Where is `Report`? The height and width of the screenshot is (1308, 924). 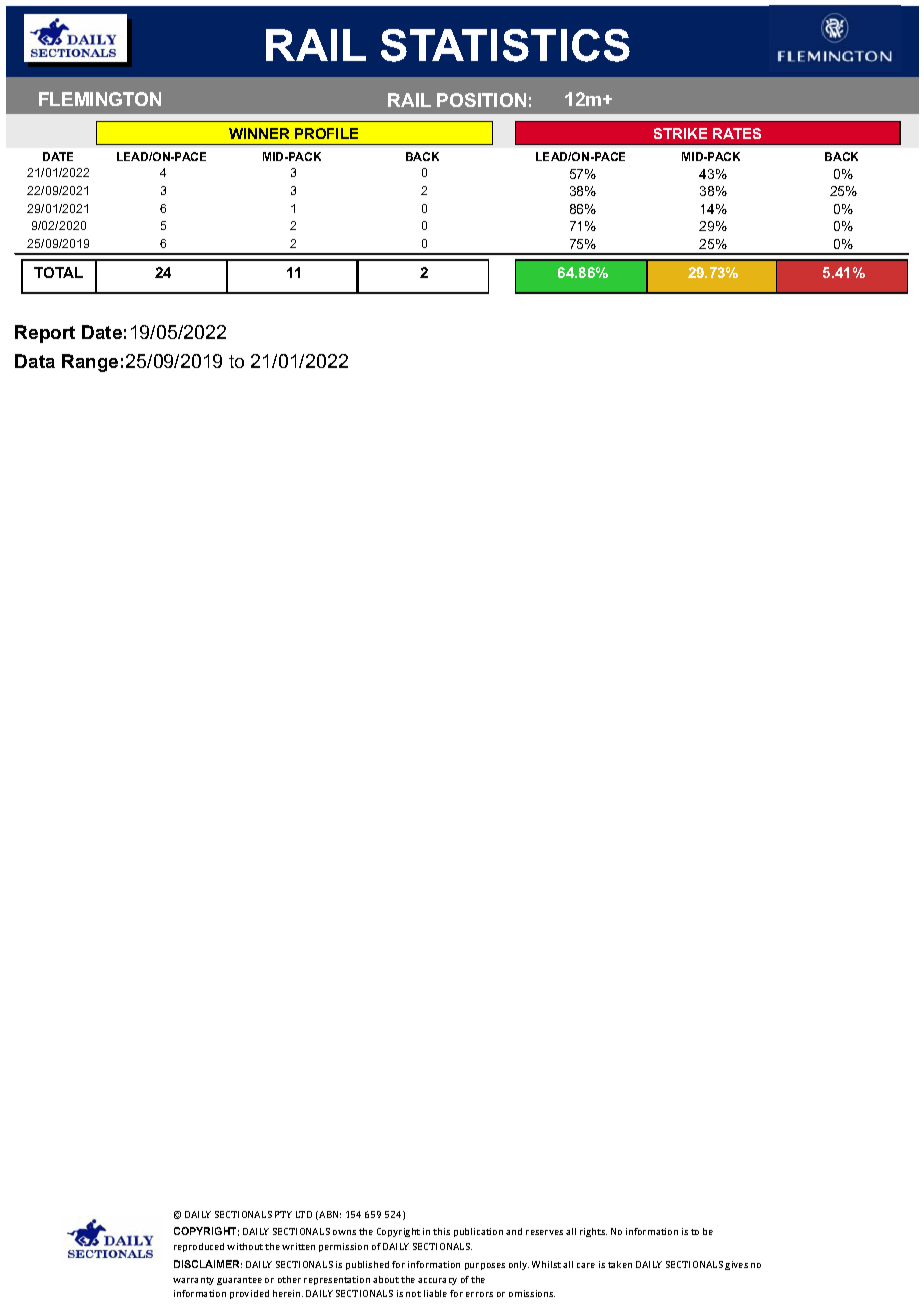 Report is located at coordinates (45, 334).
